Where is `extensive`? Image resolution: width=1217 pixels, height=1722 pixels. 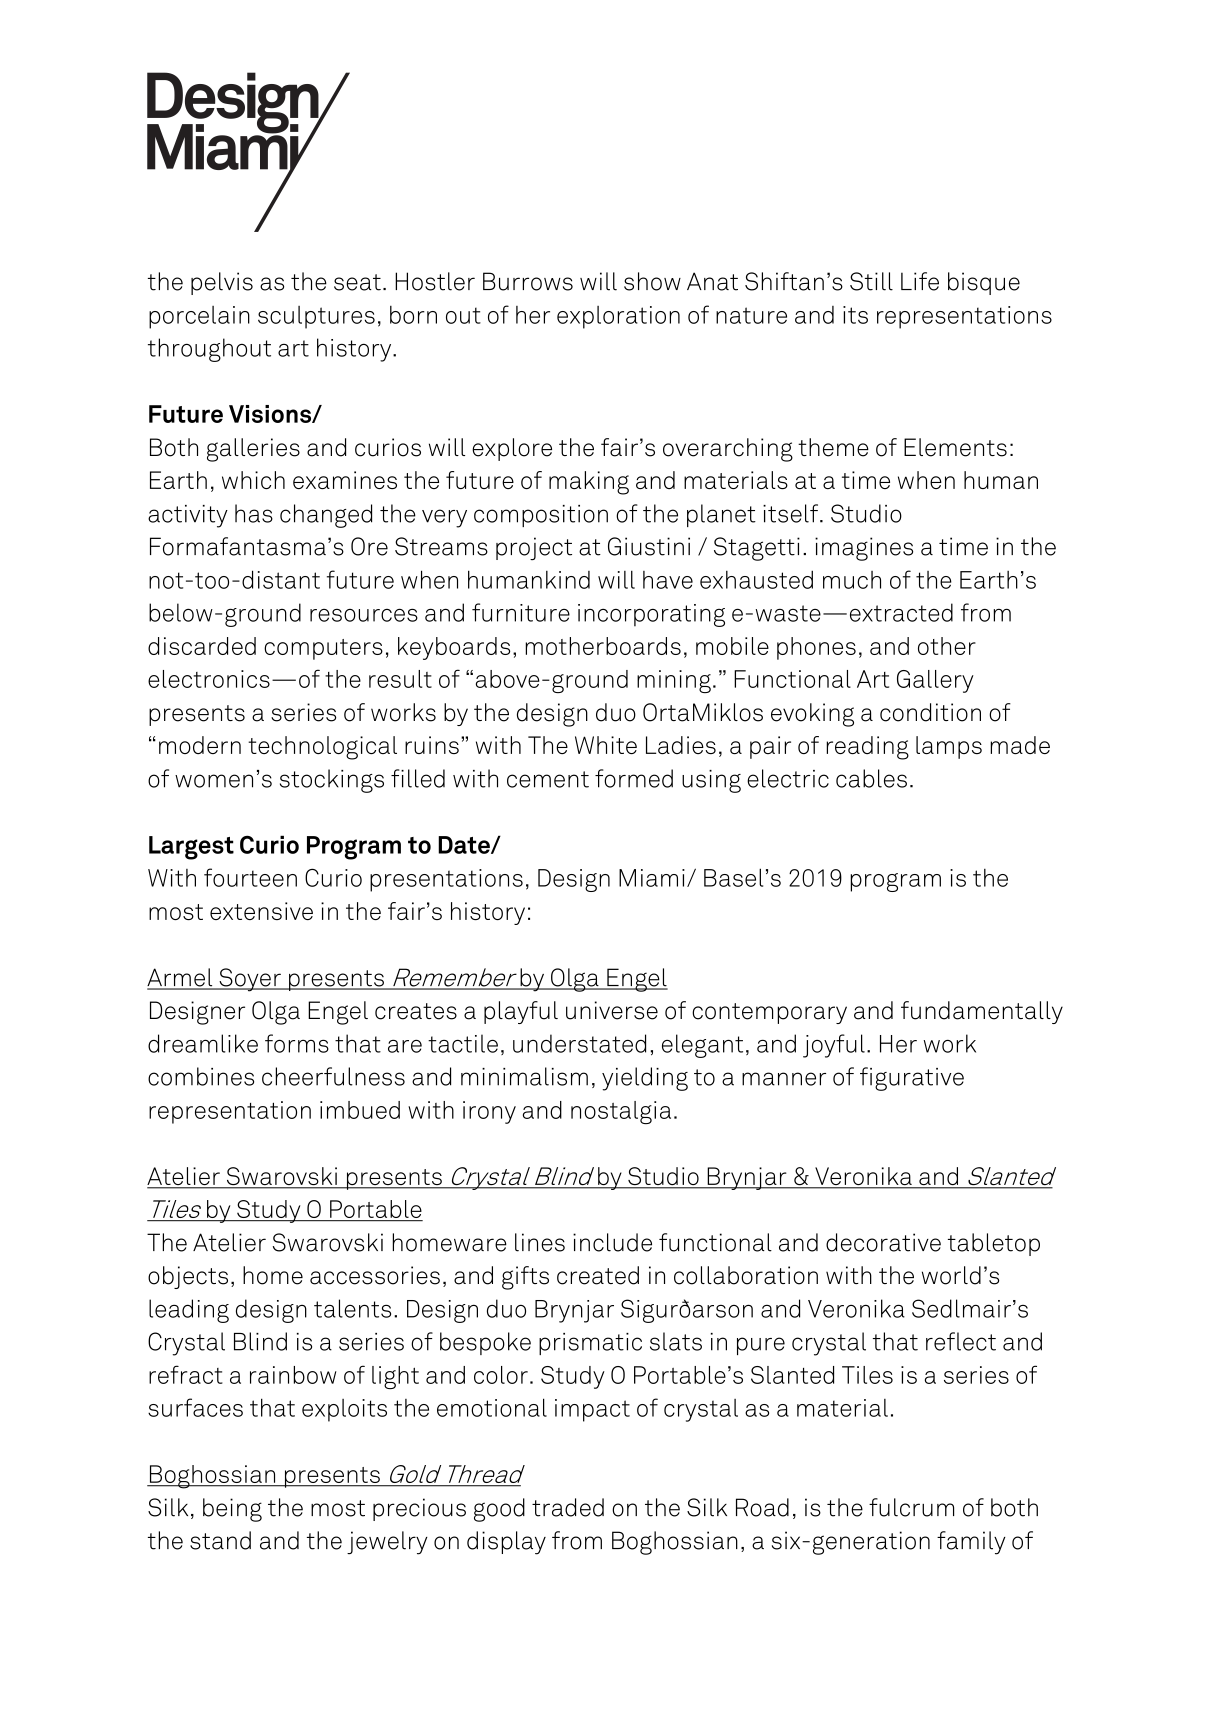 extensive is located at coordinates (261, 911).
